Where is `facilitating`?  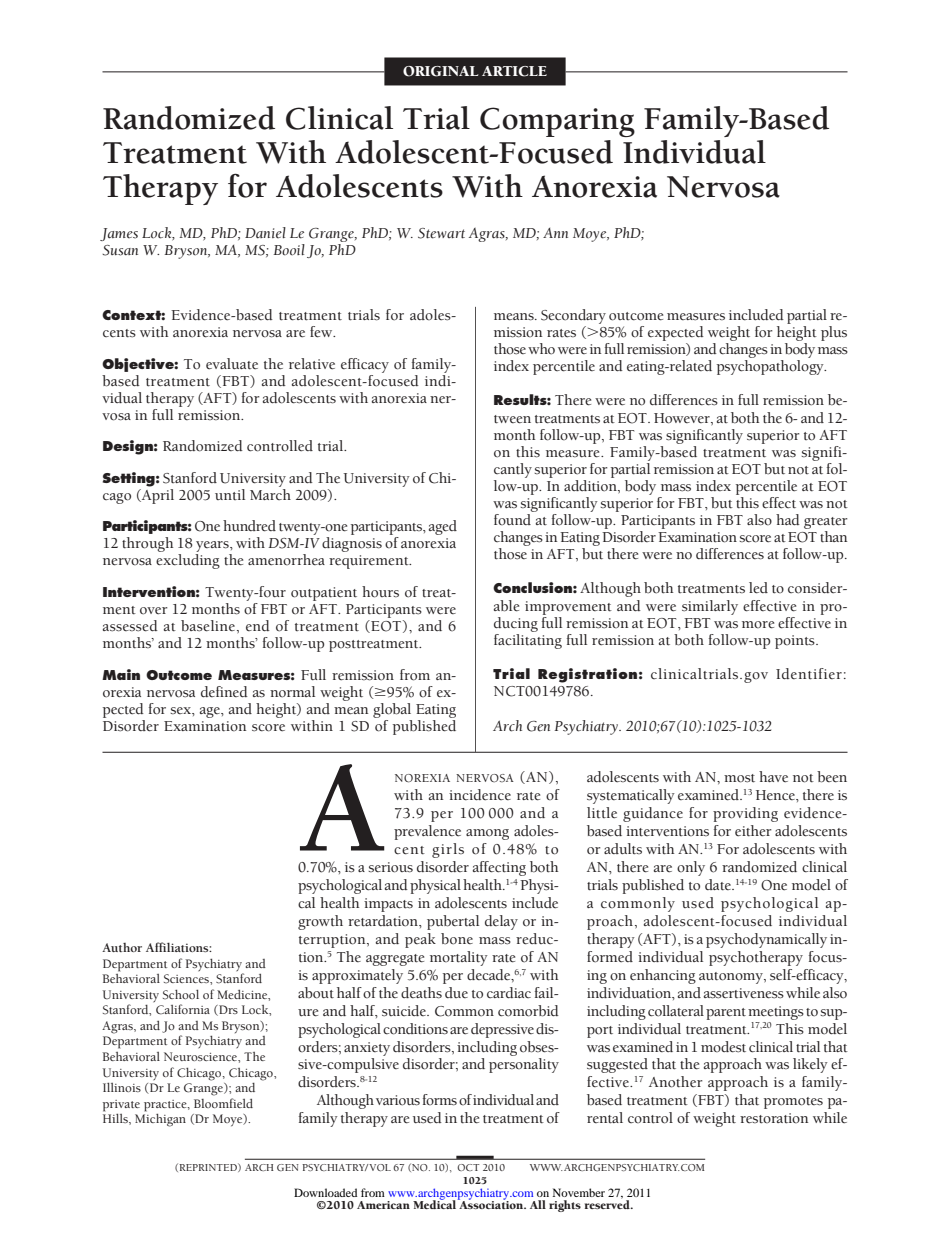 facilitating is located at coordinates (528, 640).
